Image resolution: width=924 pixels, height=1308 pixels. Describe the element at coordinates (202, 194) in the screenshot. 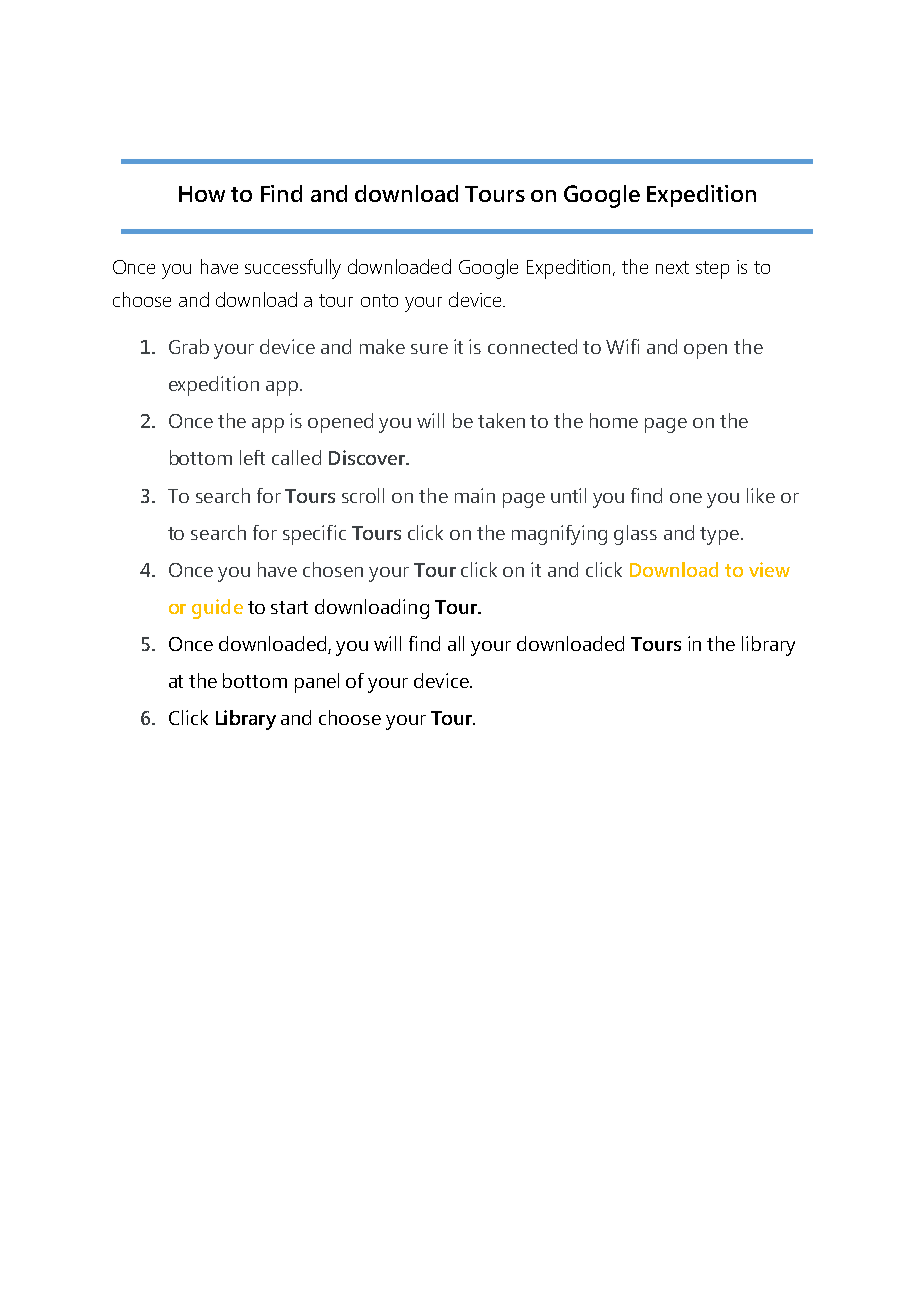

I see `How` at that location.
